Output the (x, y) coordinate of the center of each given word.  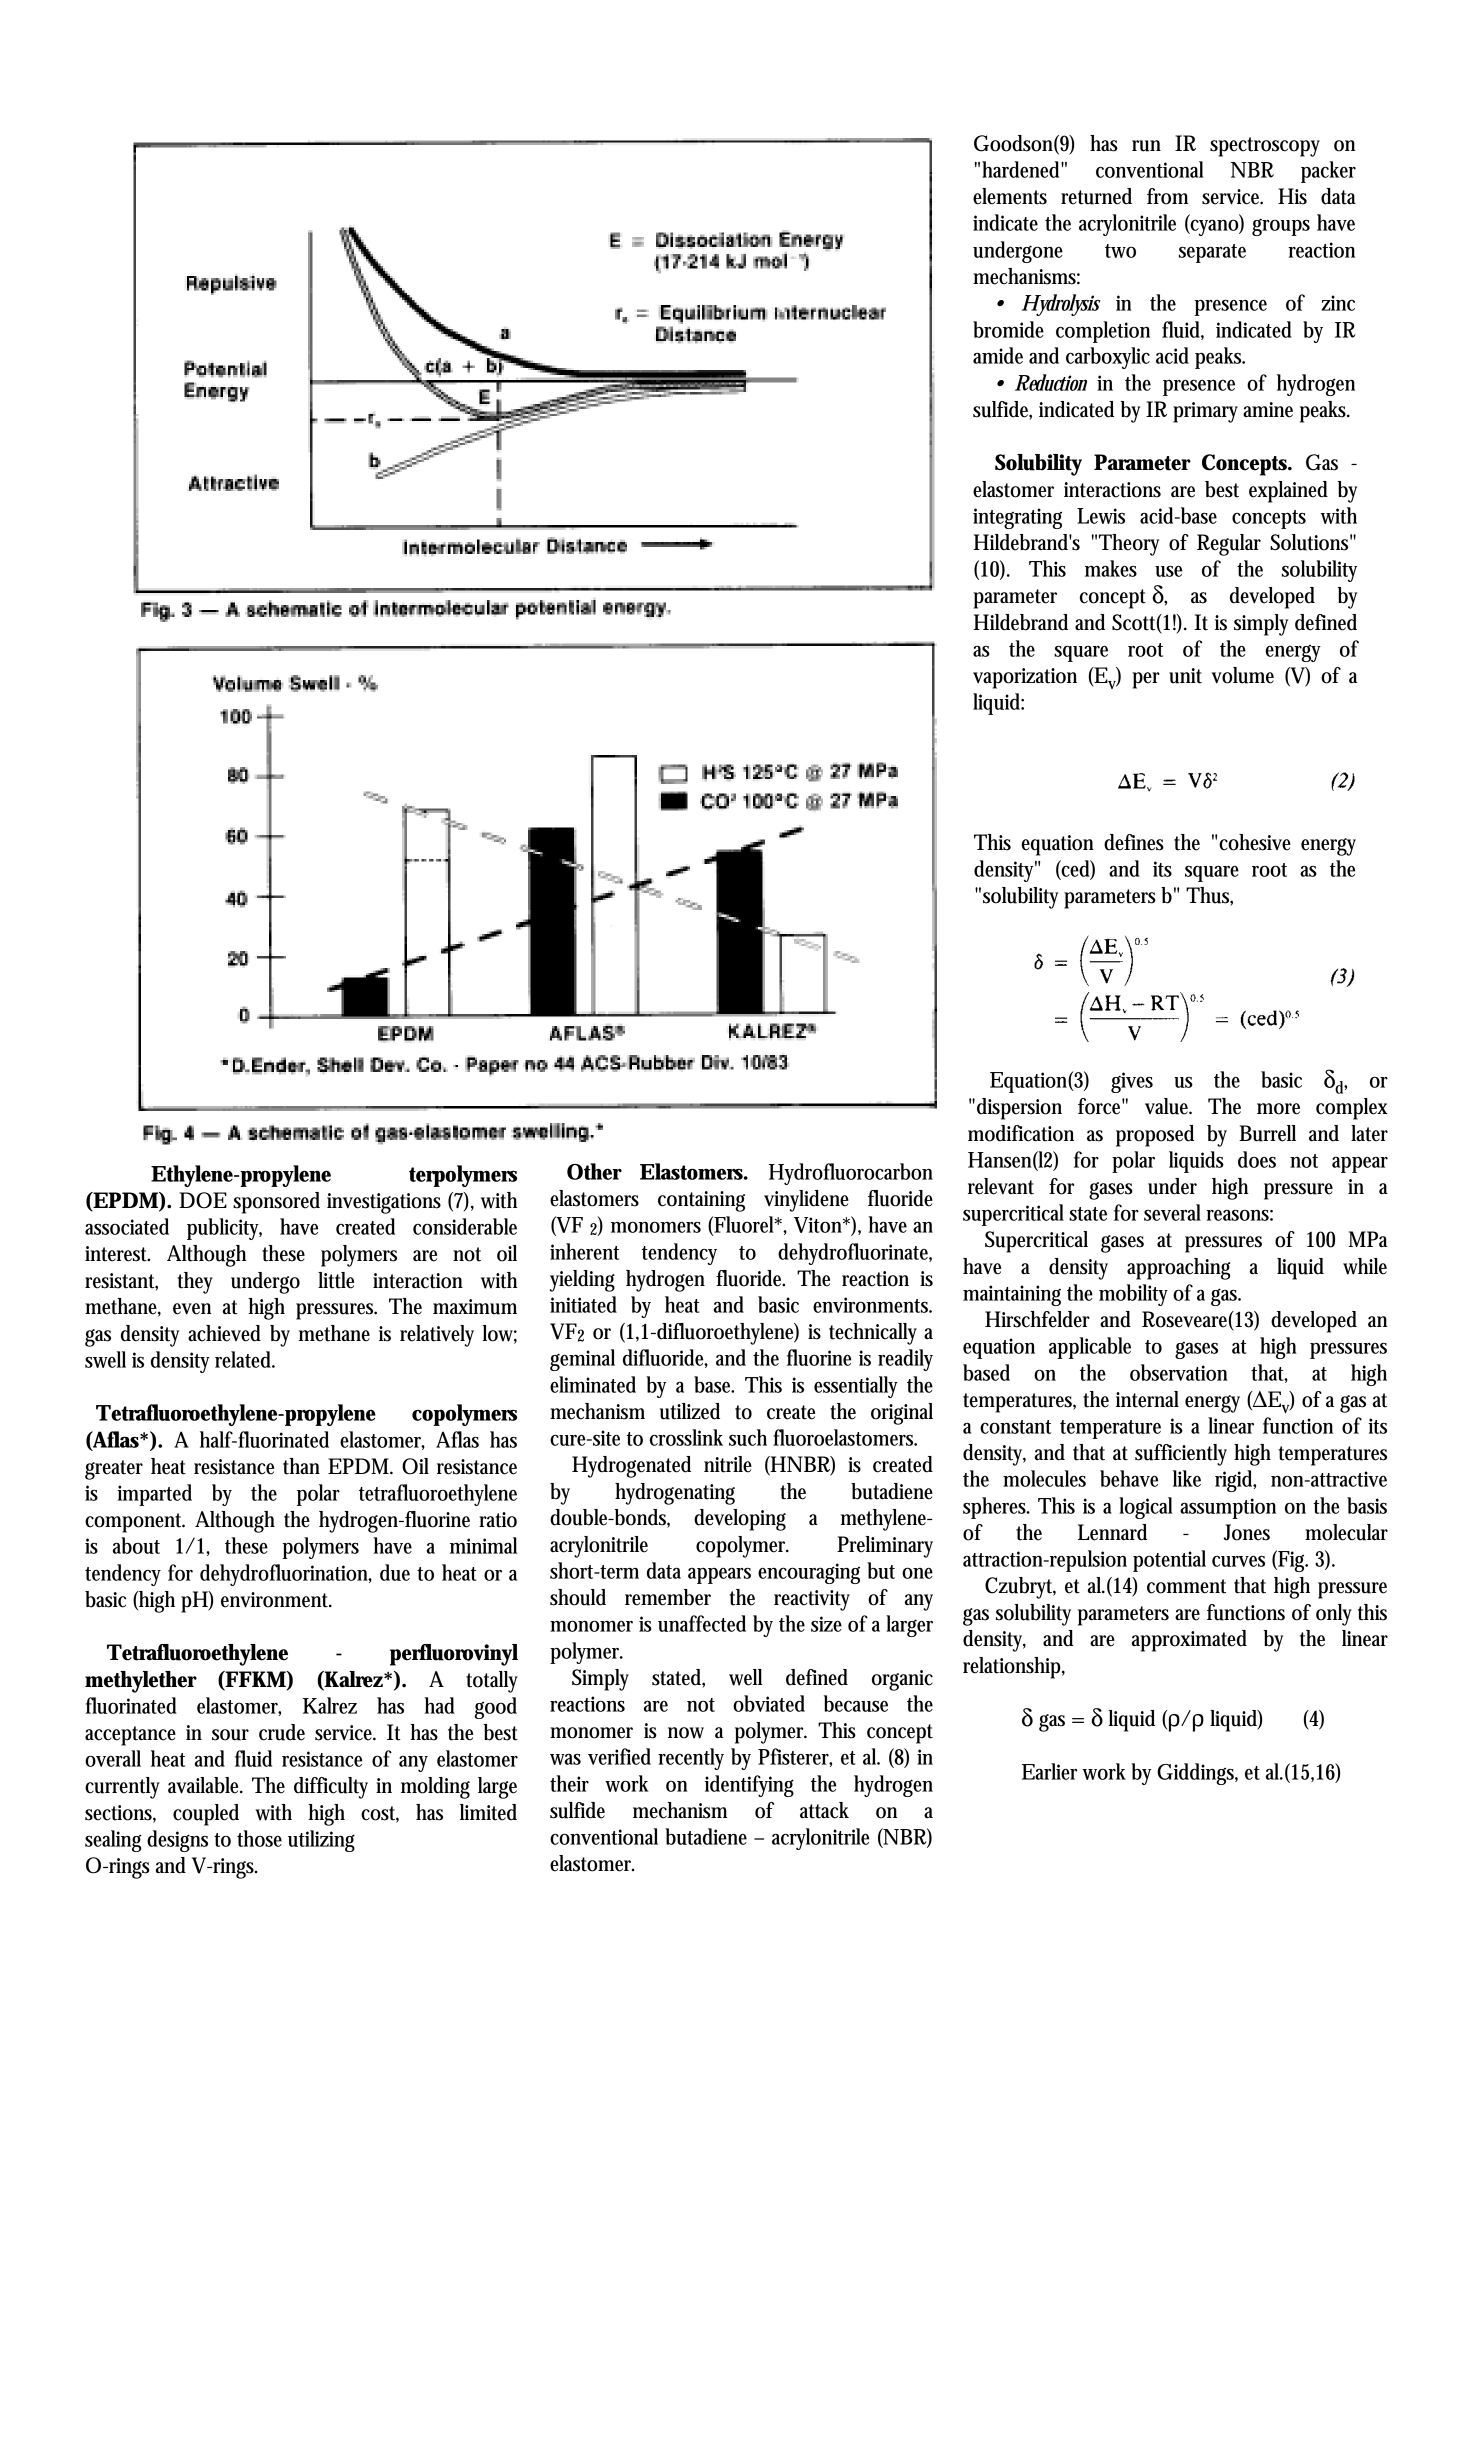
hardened (1023, 169)
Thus (1209, 896)
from (1167, 196)
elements (1010, 196)
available (205, 1785)
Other (594, 1171)
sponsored (276, 1203)
